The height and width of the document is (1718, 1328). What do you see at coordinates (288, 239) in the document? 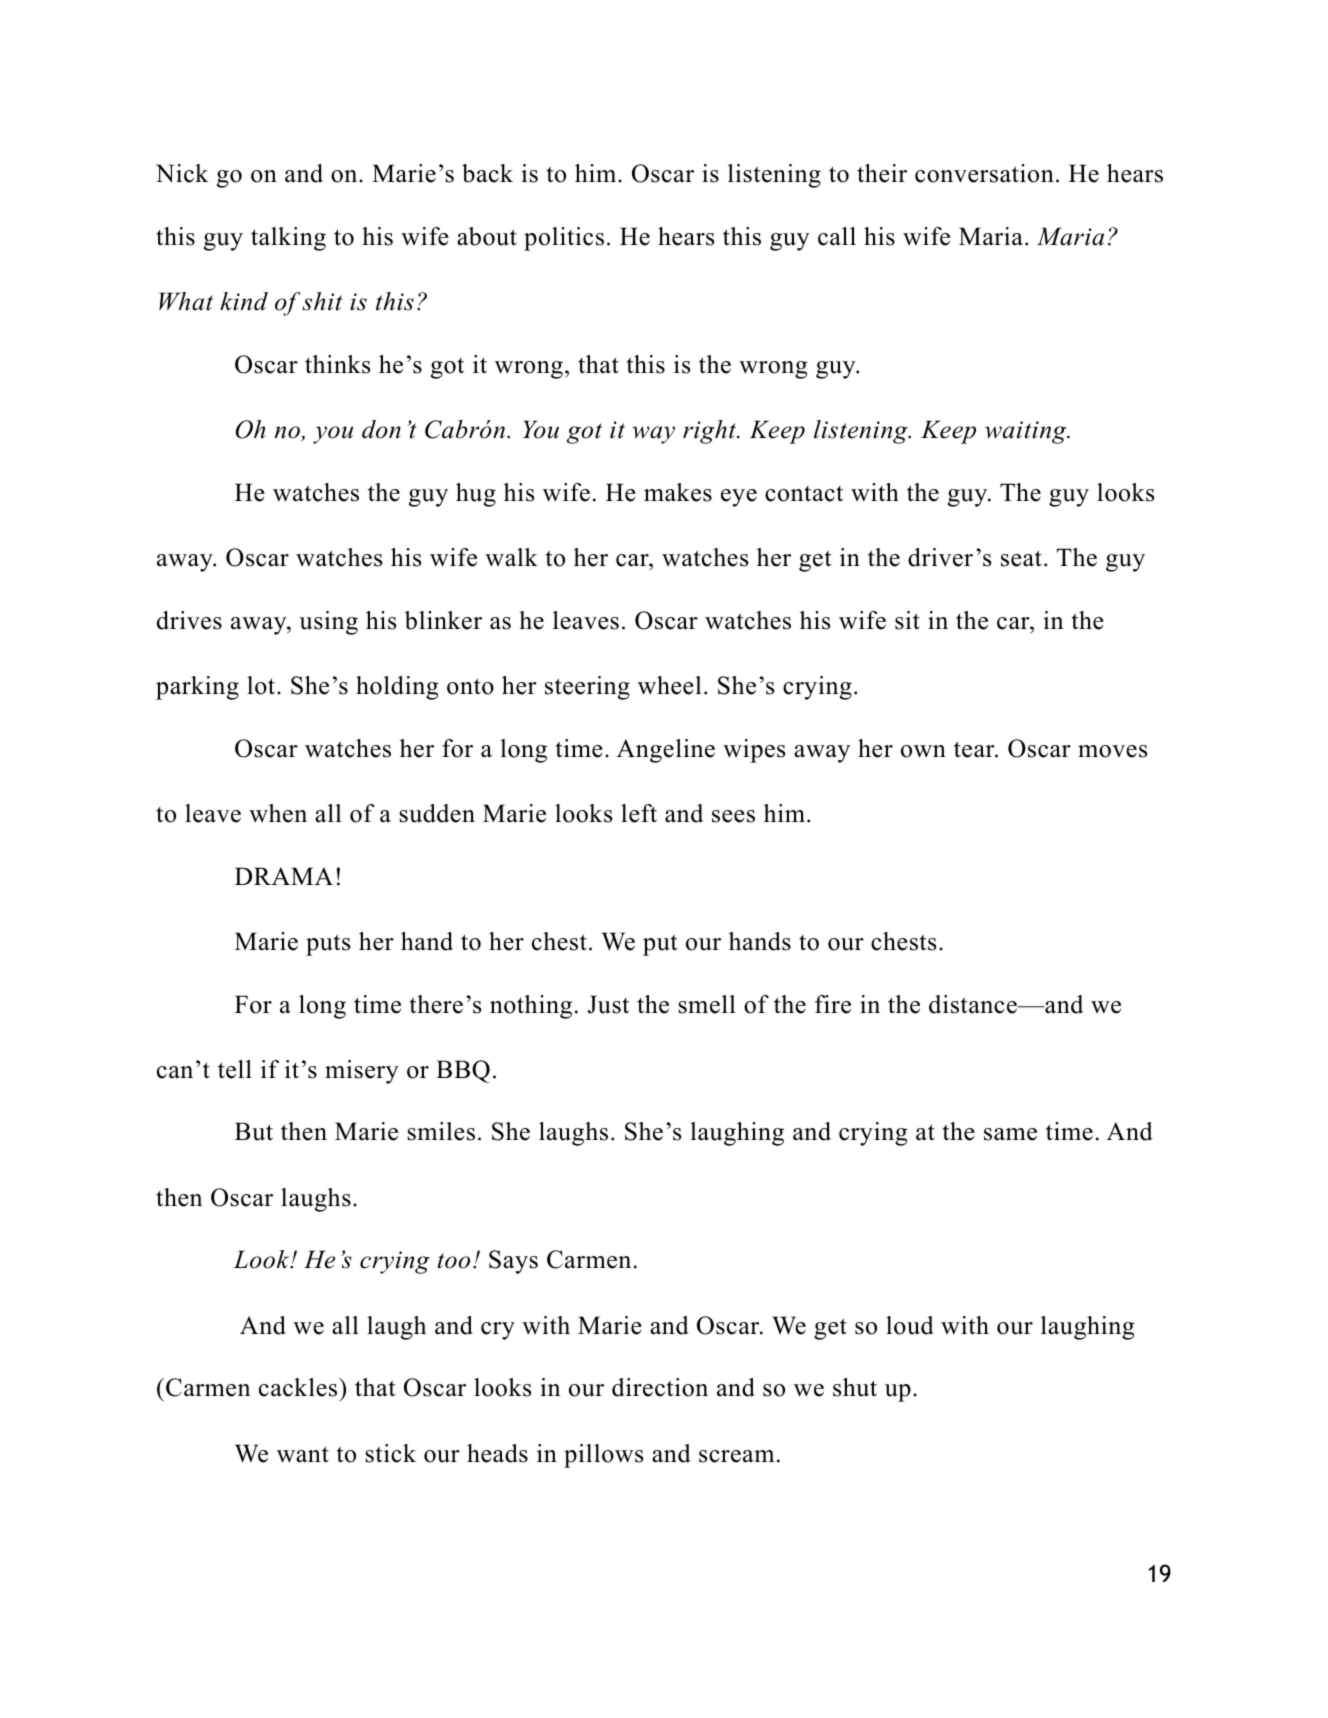
I see `talking` at bounding box center [288, 239].
